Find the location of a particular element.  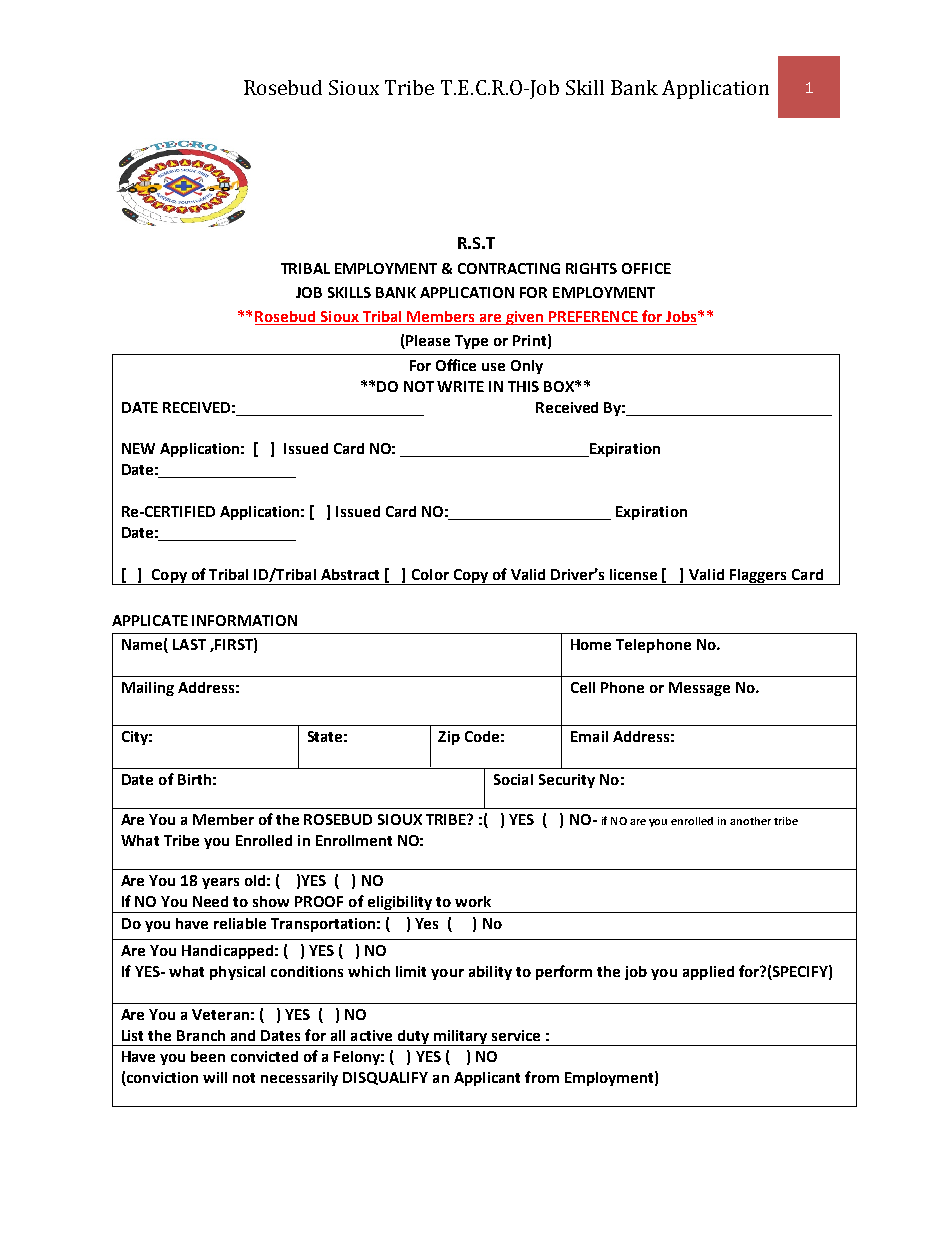

license is located at coordinates (633, 574).
